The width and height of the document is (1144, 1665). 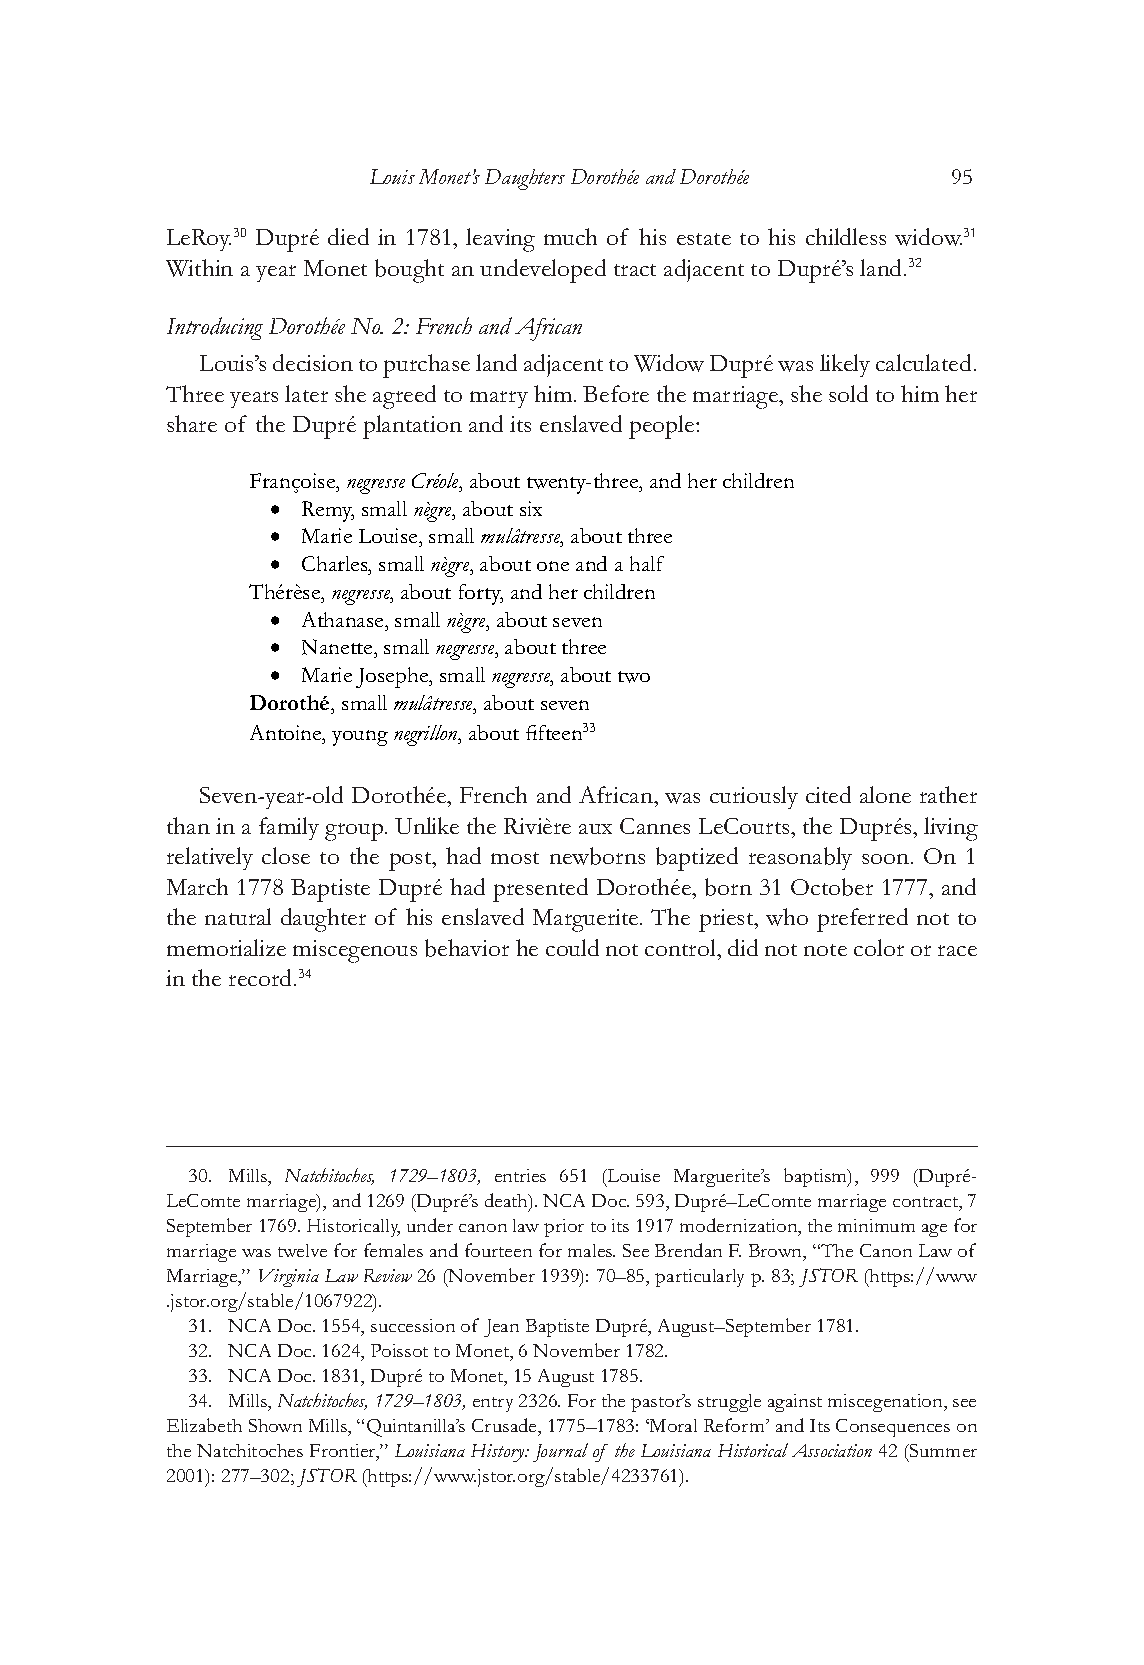 What do you see at coordinates (879, 947) in the document?
I see `color` at bounding box center [879, 947].
